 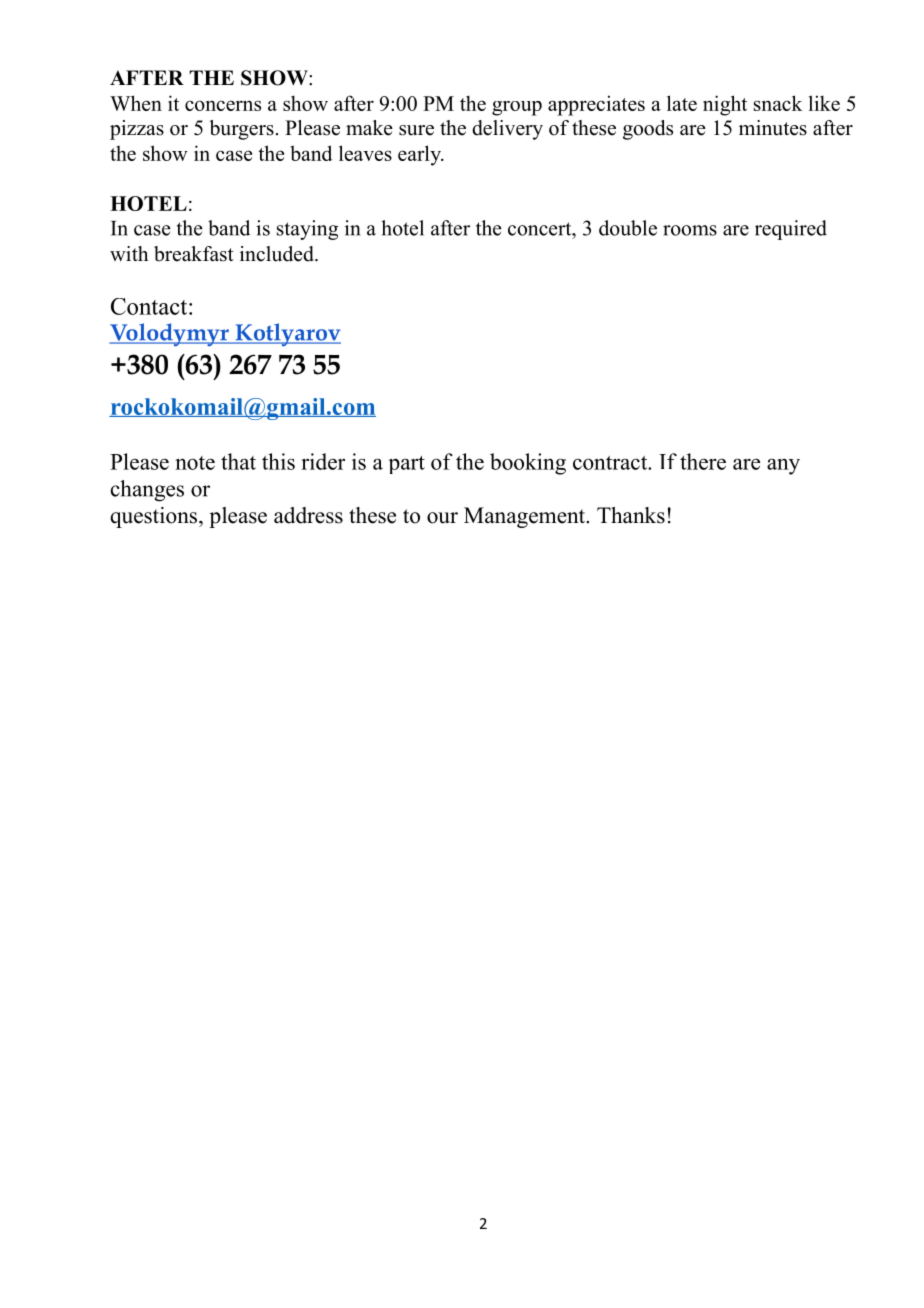 What do you see at coordinates (725, 105) in the image?
I see `night` at bounding box center [725, 105].
